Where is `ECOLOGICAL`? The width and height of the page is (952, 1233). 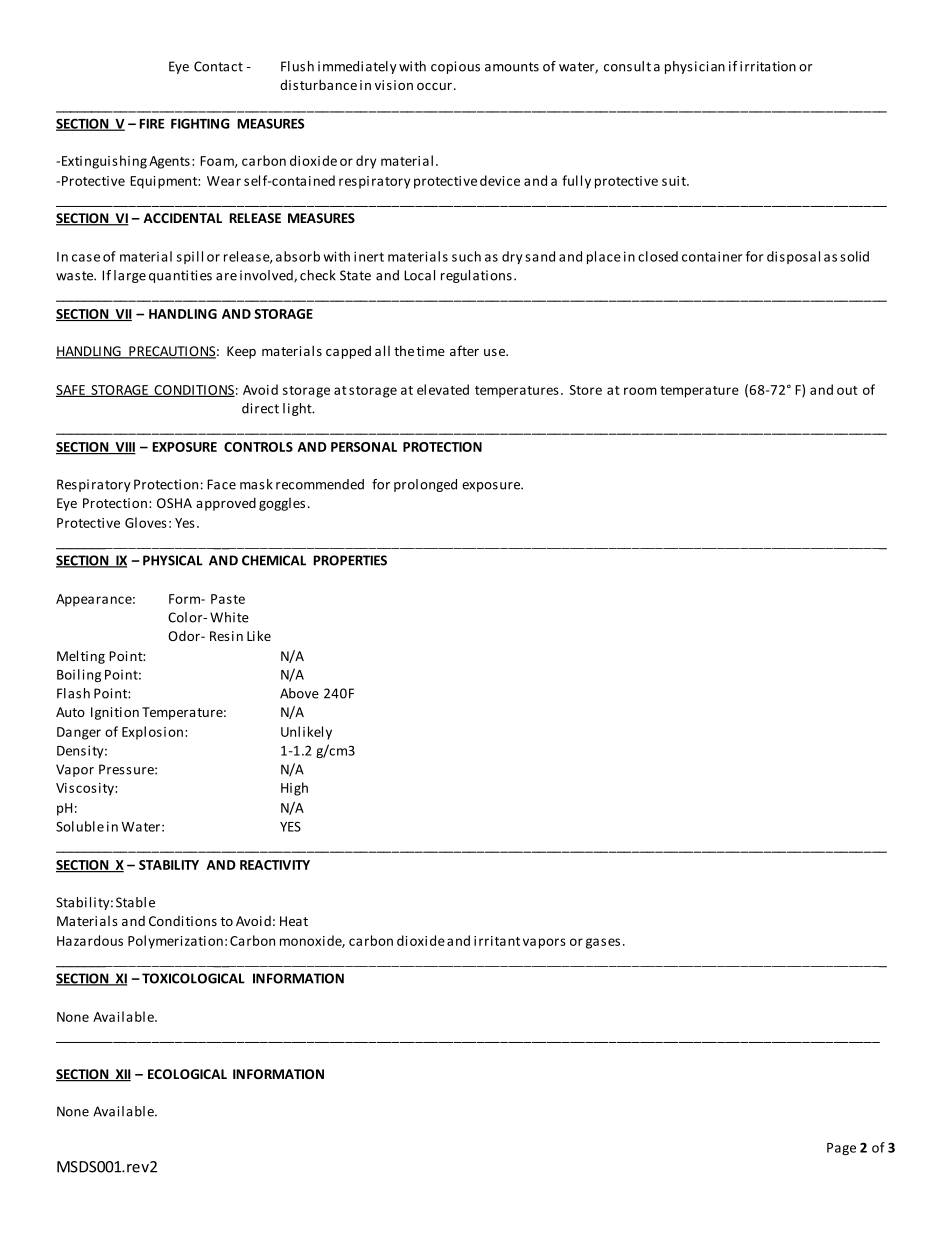 ECOLOGICAL is located at coordinates (187, 1074).
